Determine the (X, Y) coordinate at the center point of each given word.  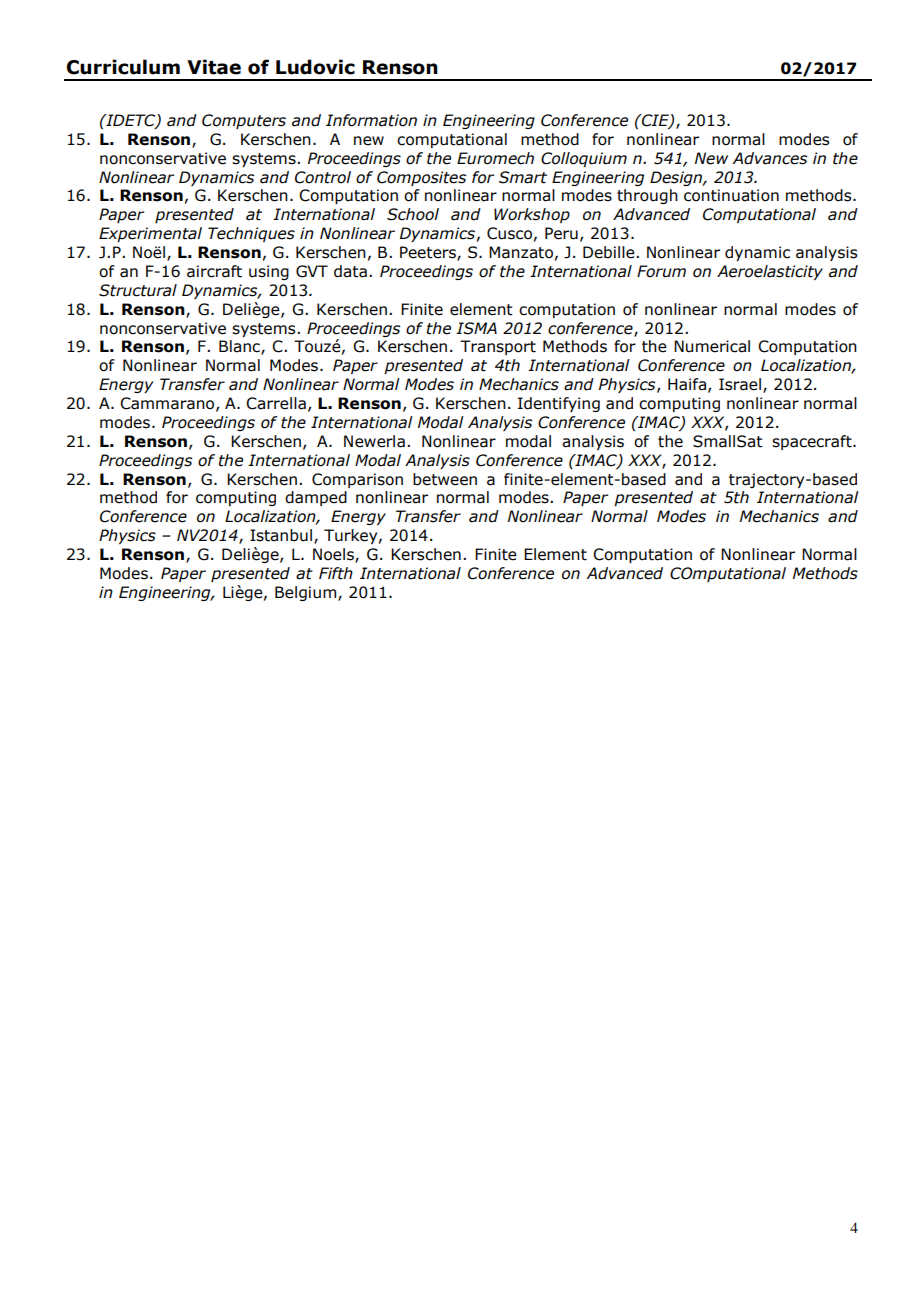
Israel (740, 384)
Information (371, 120)
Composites (421, 178)
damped (316, 498)
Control (323, 177)
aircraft (214, 271)
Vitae (214, 67)
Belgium (307, 593)
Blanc (240, 347)
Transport (498, 347)
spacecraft (813, 442)
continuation (731, 195)
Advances (770, 158)
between (445, 479)
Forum (661, 271)
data (350, 271)
